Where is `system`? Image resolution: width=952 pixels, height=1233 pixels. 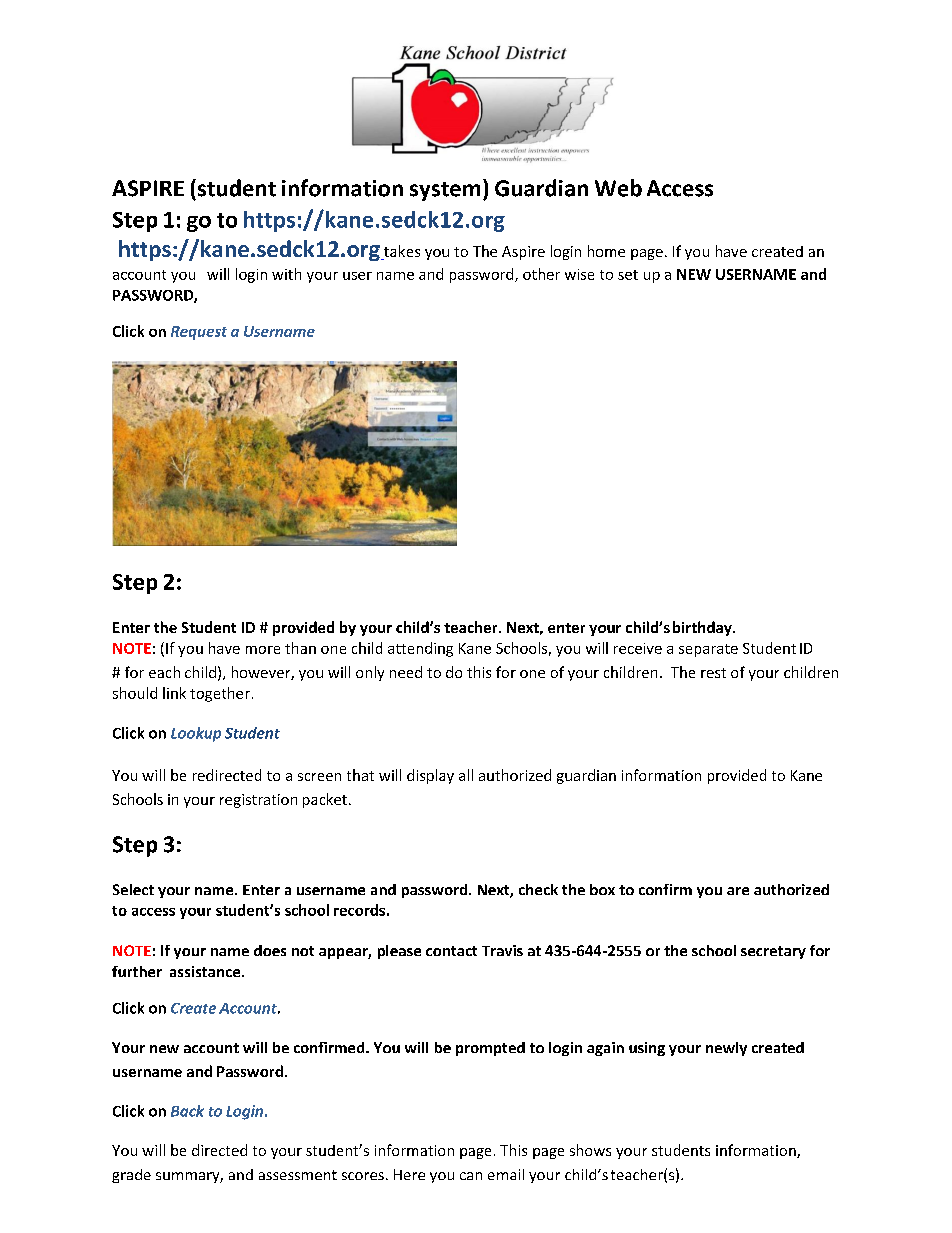
system is located at coordinates (445, 191).
